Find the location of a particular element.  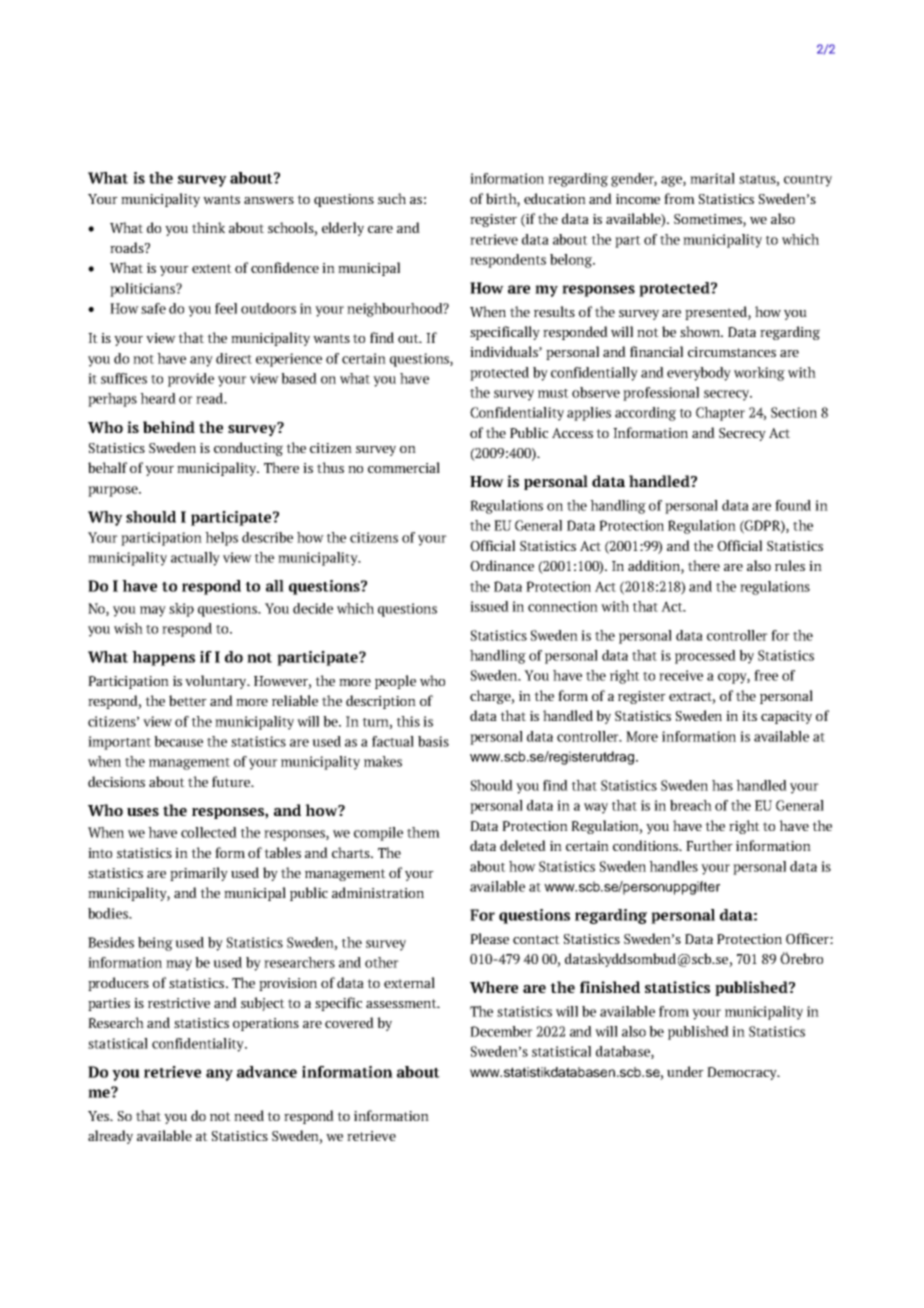

marital is located at coordinates (712, 178).
